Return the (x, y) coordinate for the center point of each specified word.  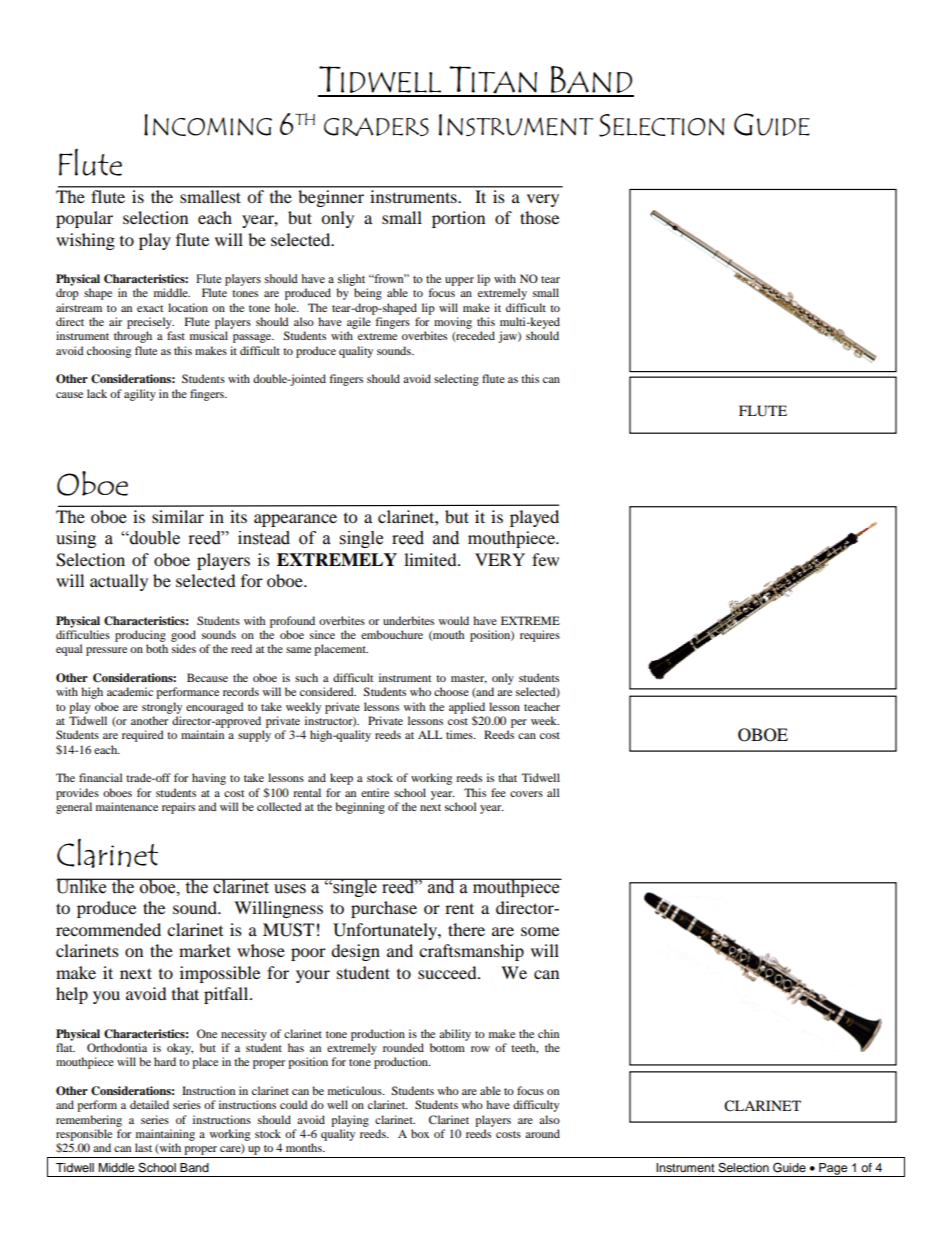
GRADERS (376, 127)
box (420, 1133)
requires (540, 636)
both (157, 648)
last (143, 1147)
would (454, 620)
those (539, 217)
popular (84, 219)
